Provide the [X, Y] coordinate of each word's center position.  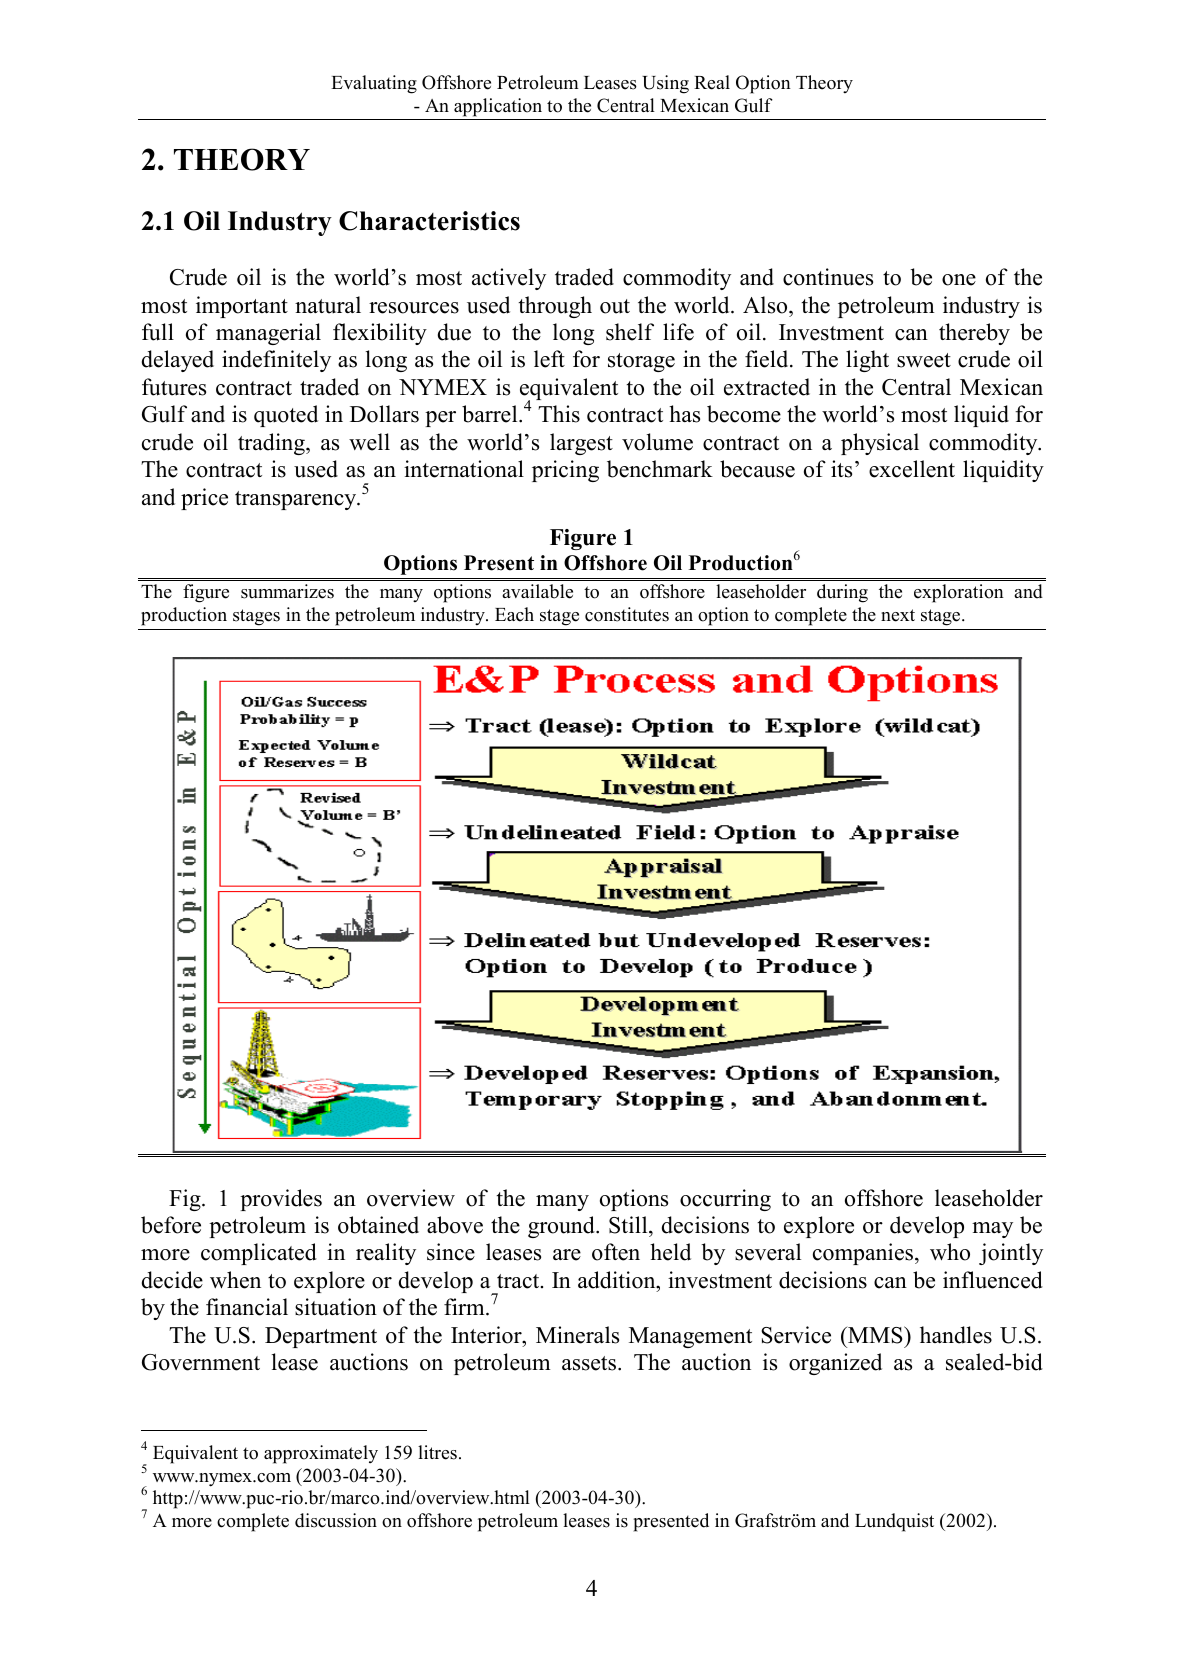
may [992, 1230]
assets [590, 1363]
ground [562, 1227]
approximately [321, 1454]
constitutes [627, 614]
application [498, 107]
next [898, 615]
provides [281, 1200]
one [959, 280]
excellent [912, 469]
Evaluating [374, 84]
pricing [565, 471]
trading [272, 444]
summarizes [287, 591]
